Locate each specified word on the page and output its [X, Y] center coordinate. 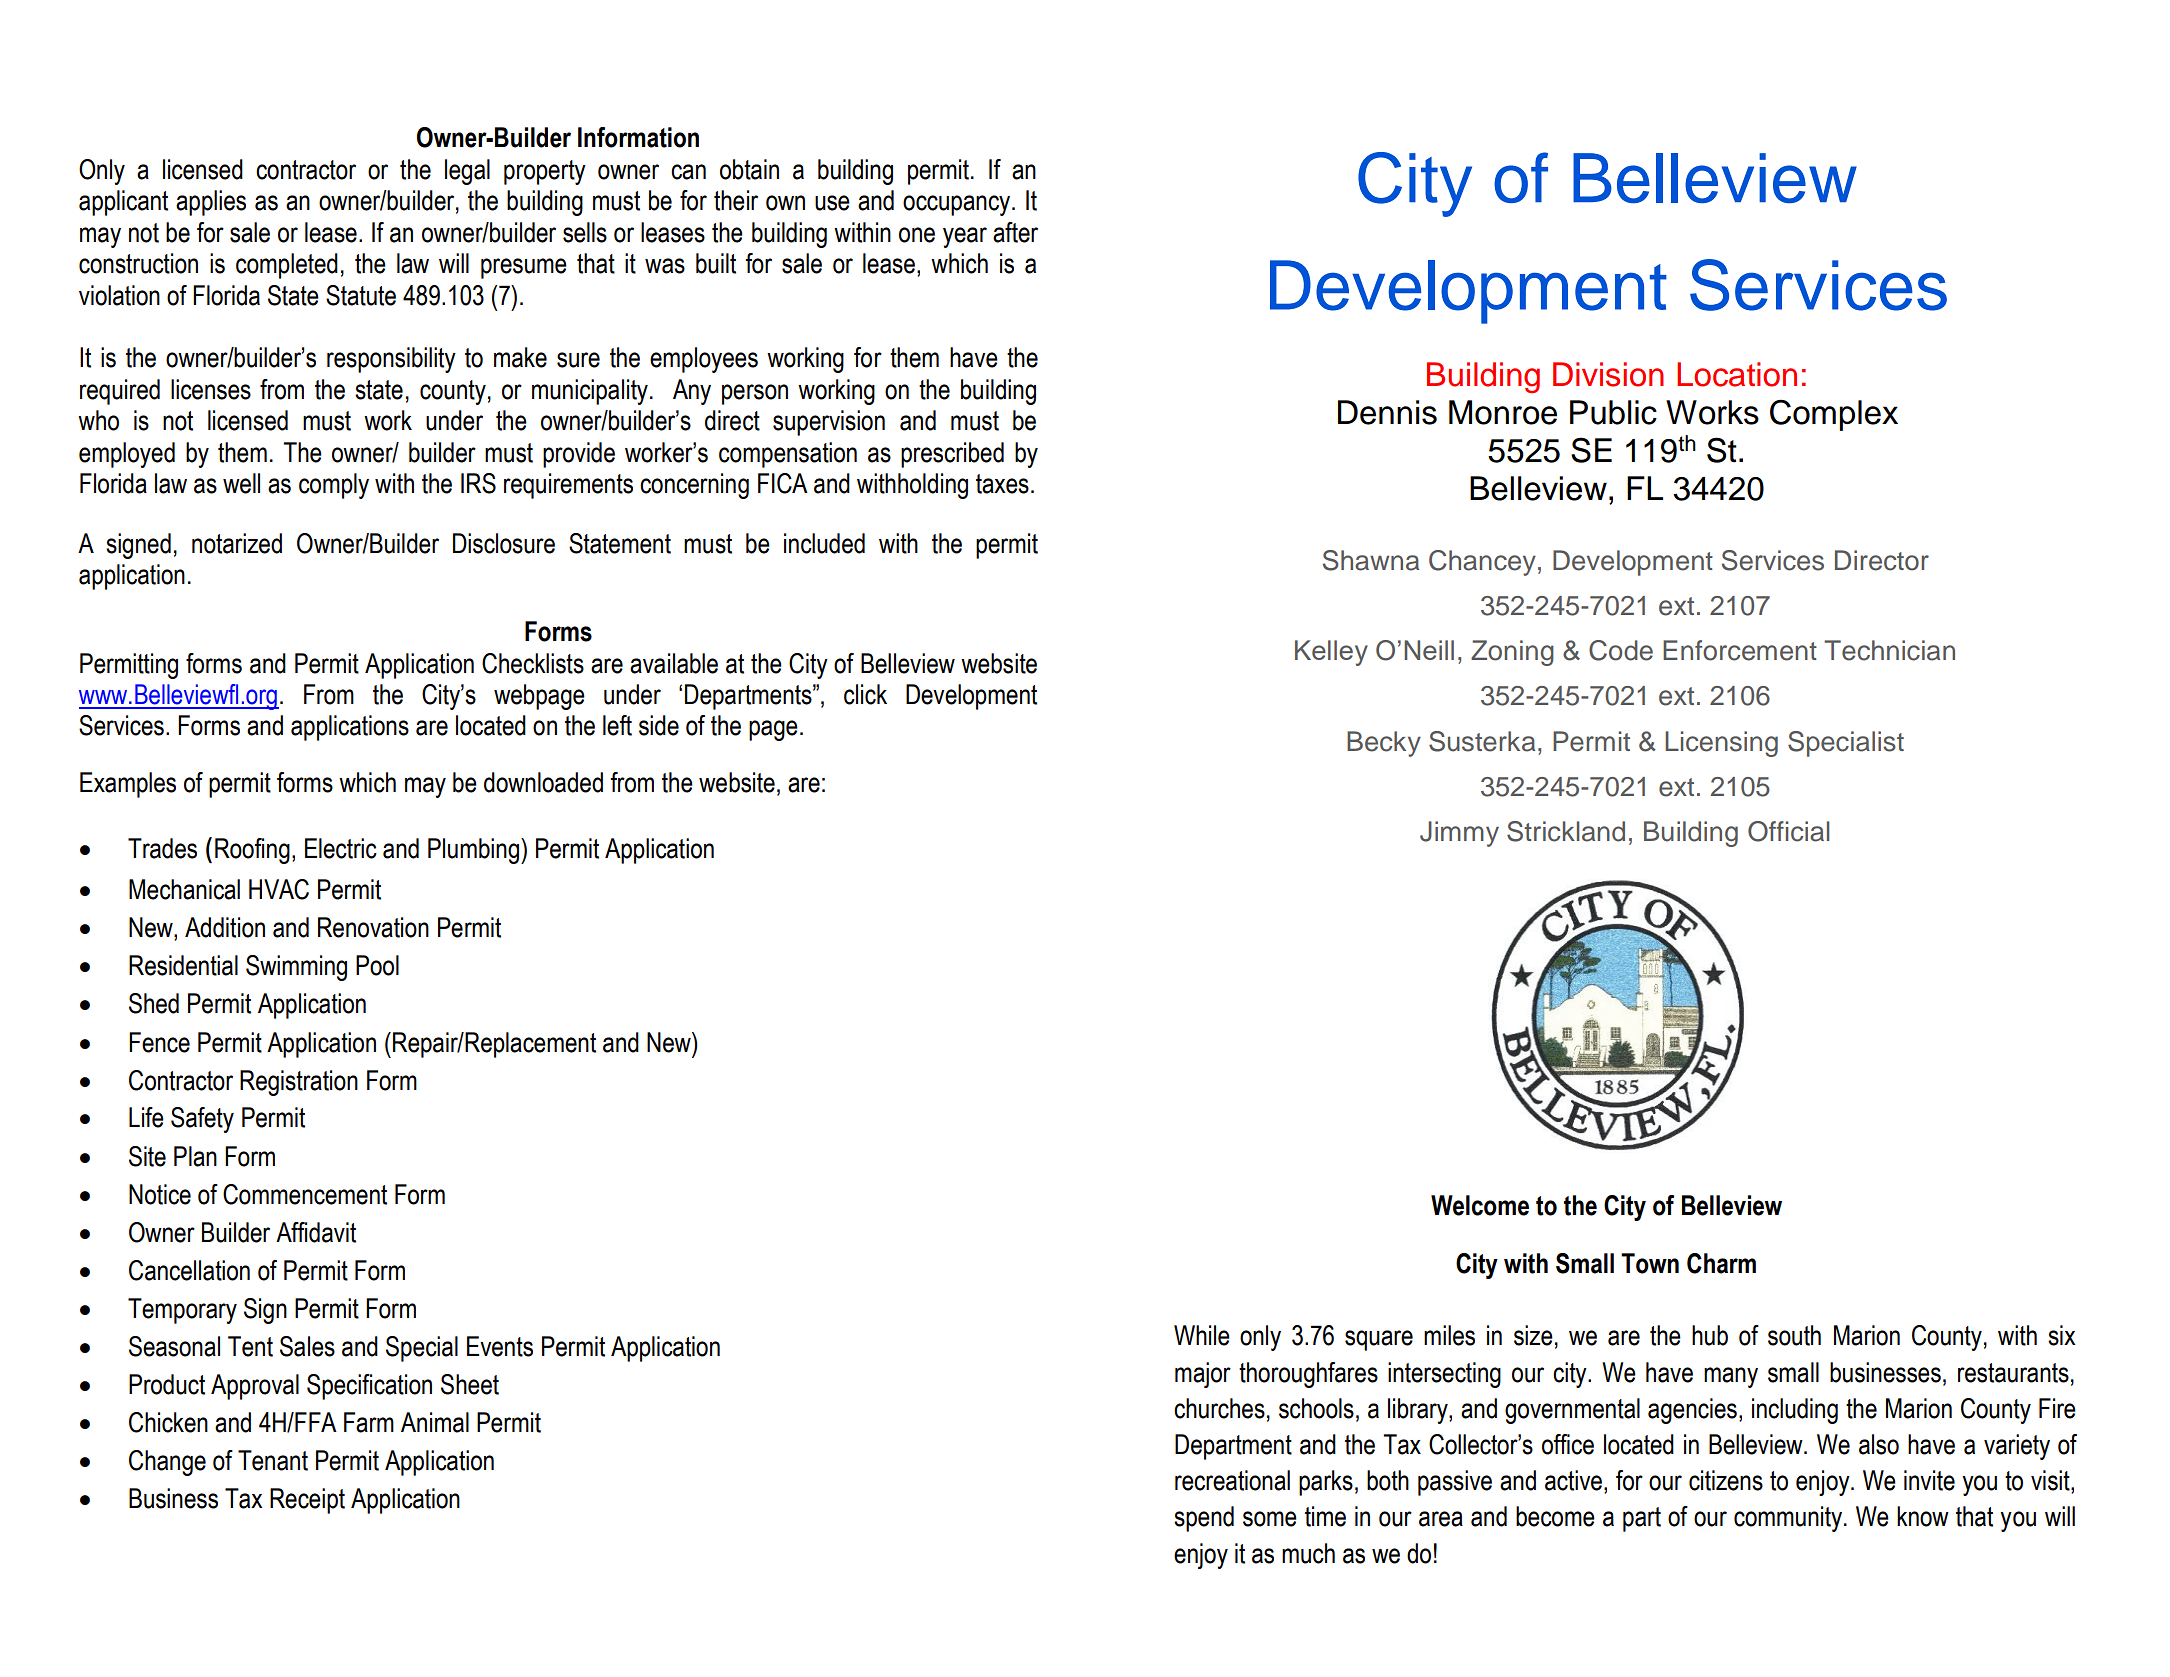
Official [1789, 831]
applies [211, 203]
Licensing [1721, 744]
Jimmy [1459, 834]
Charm [1721, 1263]
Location [1737, 374]
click [865, 694]
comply [334, 486]
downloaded [543, 782]
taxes [1002, 484]
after [1015, 232]
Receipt [307, 1501]
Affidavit [316, 1232]
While [1202, 1335]
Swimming [296, 968]
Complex [1834, 415]
